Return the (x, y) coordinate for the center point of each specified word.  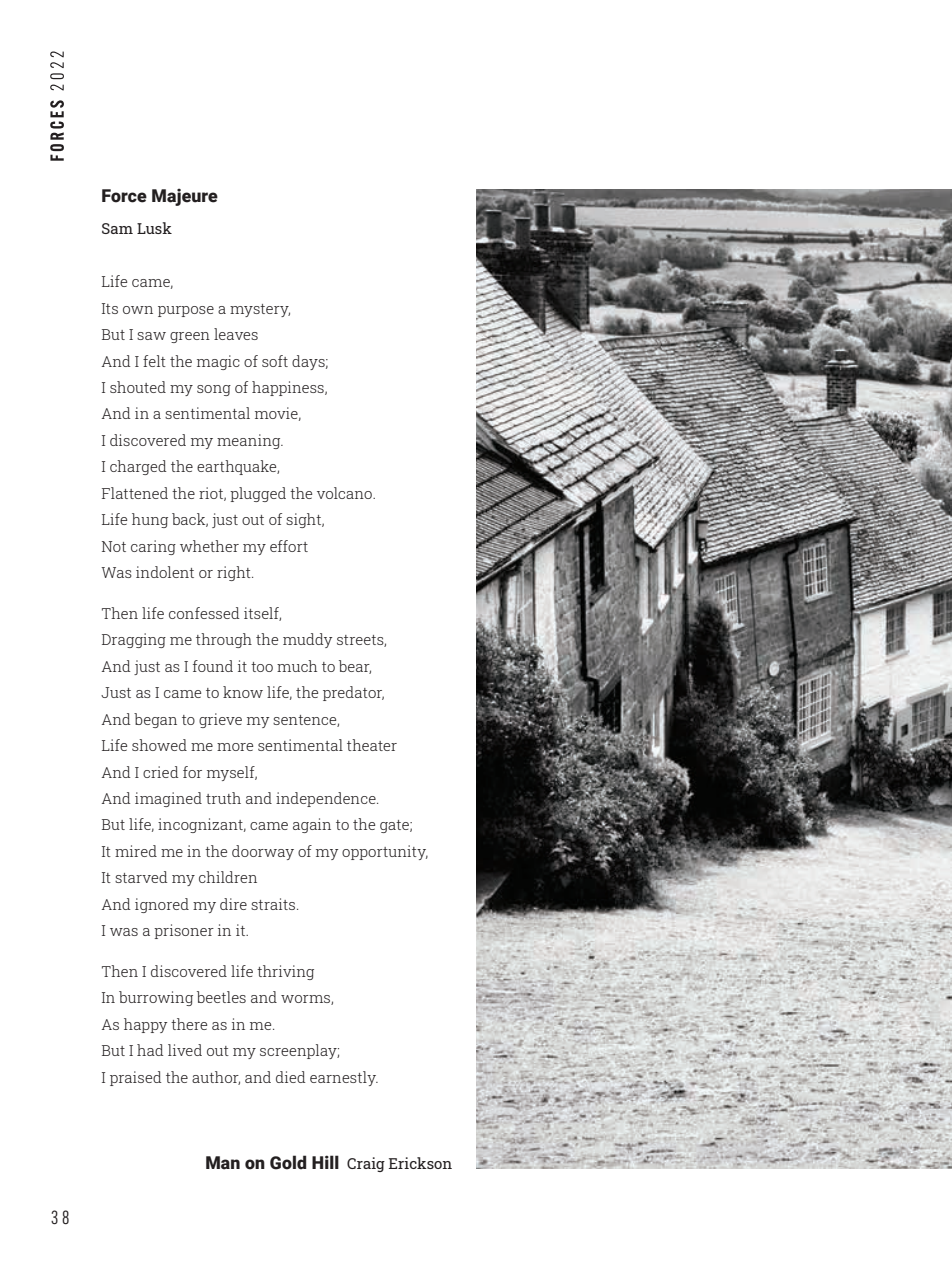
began (155, 720)
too (262, 667)
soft (275, 361)
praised (135, 1078)
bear (355, 667)
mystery (260, 310)
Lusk (154, 228)
